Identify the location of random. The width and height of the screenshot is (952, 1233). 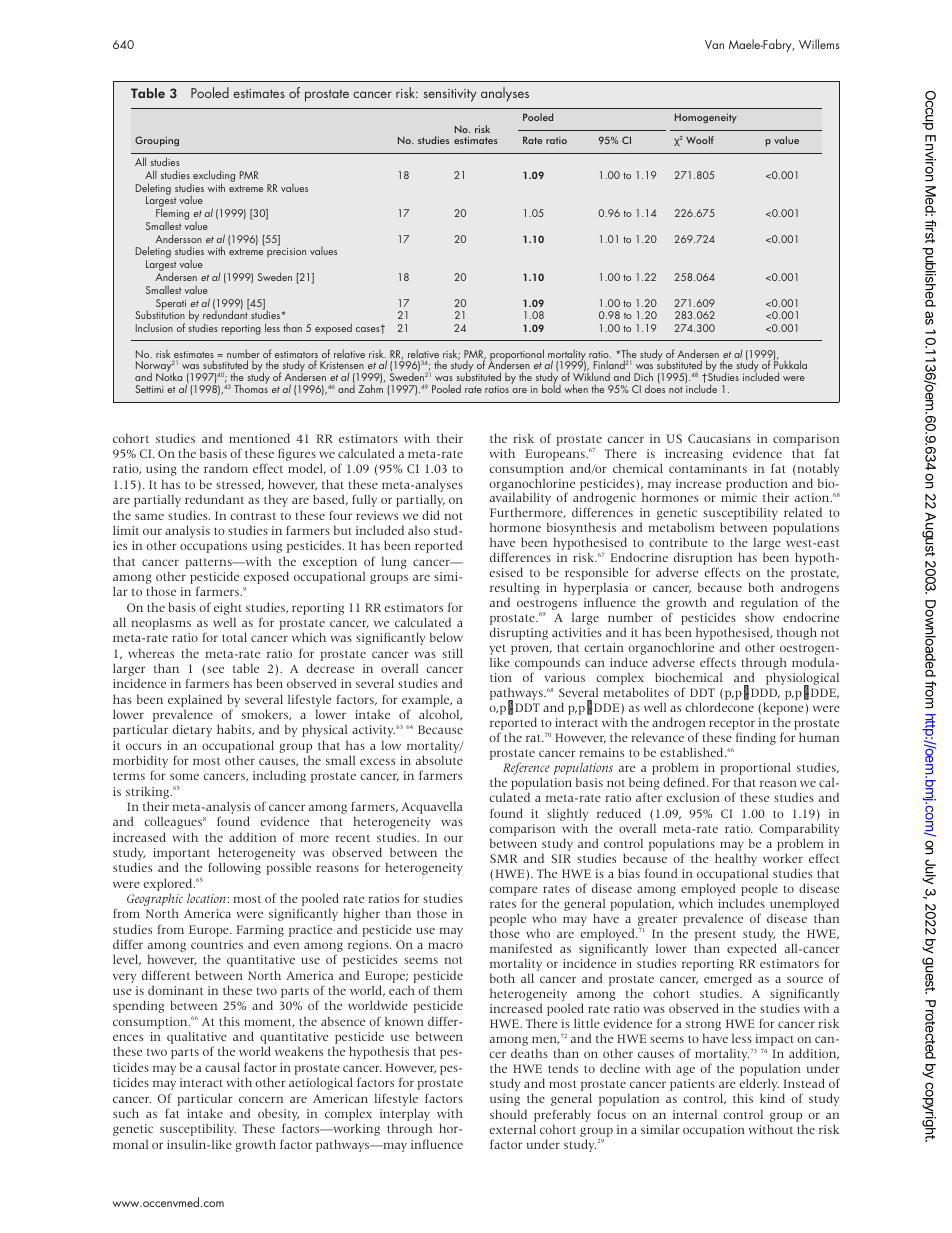
(226, 468).
